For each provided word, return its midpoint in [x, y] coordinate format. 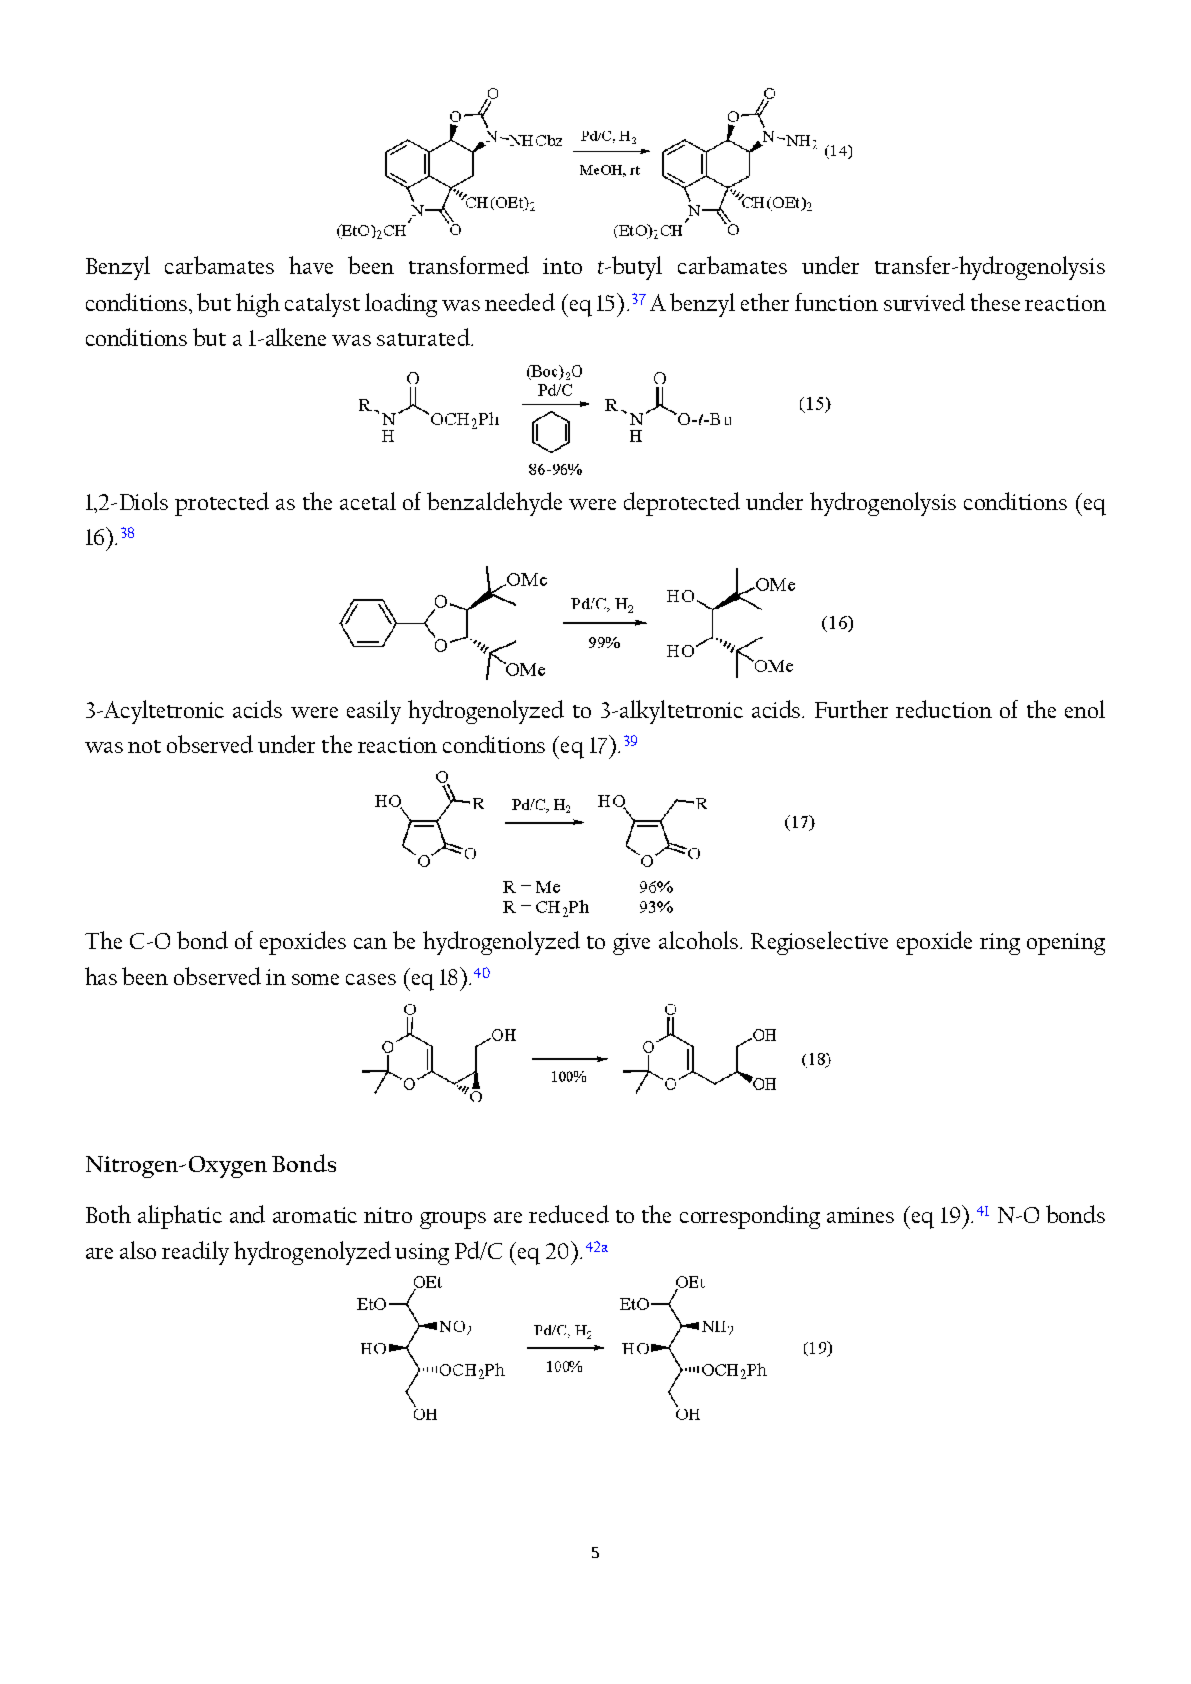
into [562, 266]
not [144, 746]
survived [924, 302]
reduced [569, 1214]
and [247, 1214]
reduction [944, 709]
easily [374, 712]
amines [860, 1215]
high [258, 305]
